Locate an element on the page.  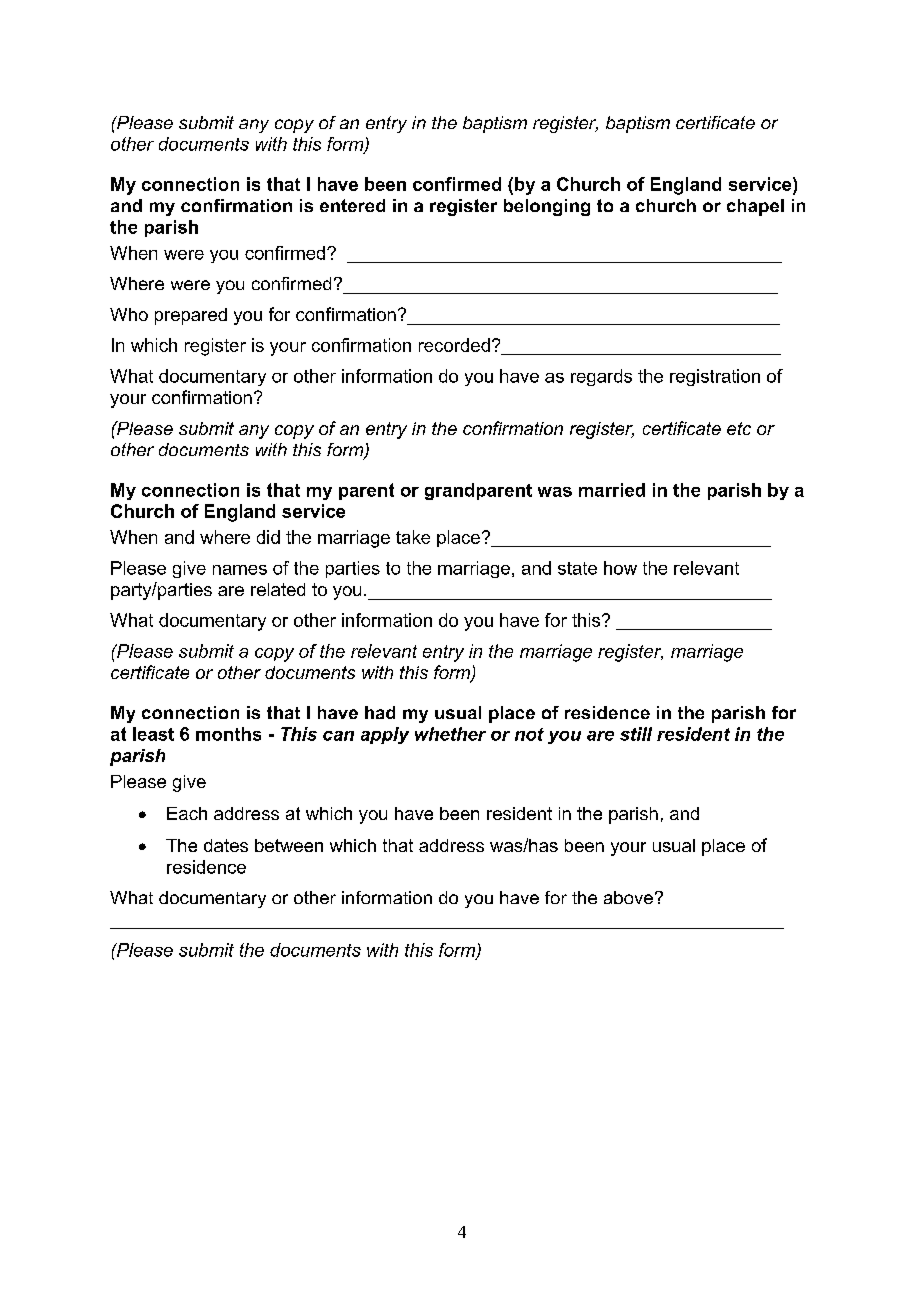
dates is located at coordinates (226, 845).
